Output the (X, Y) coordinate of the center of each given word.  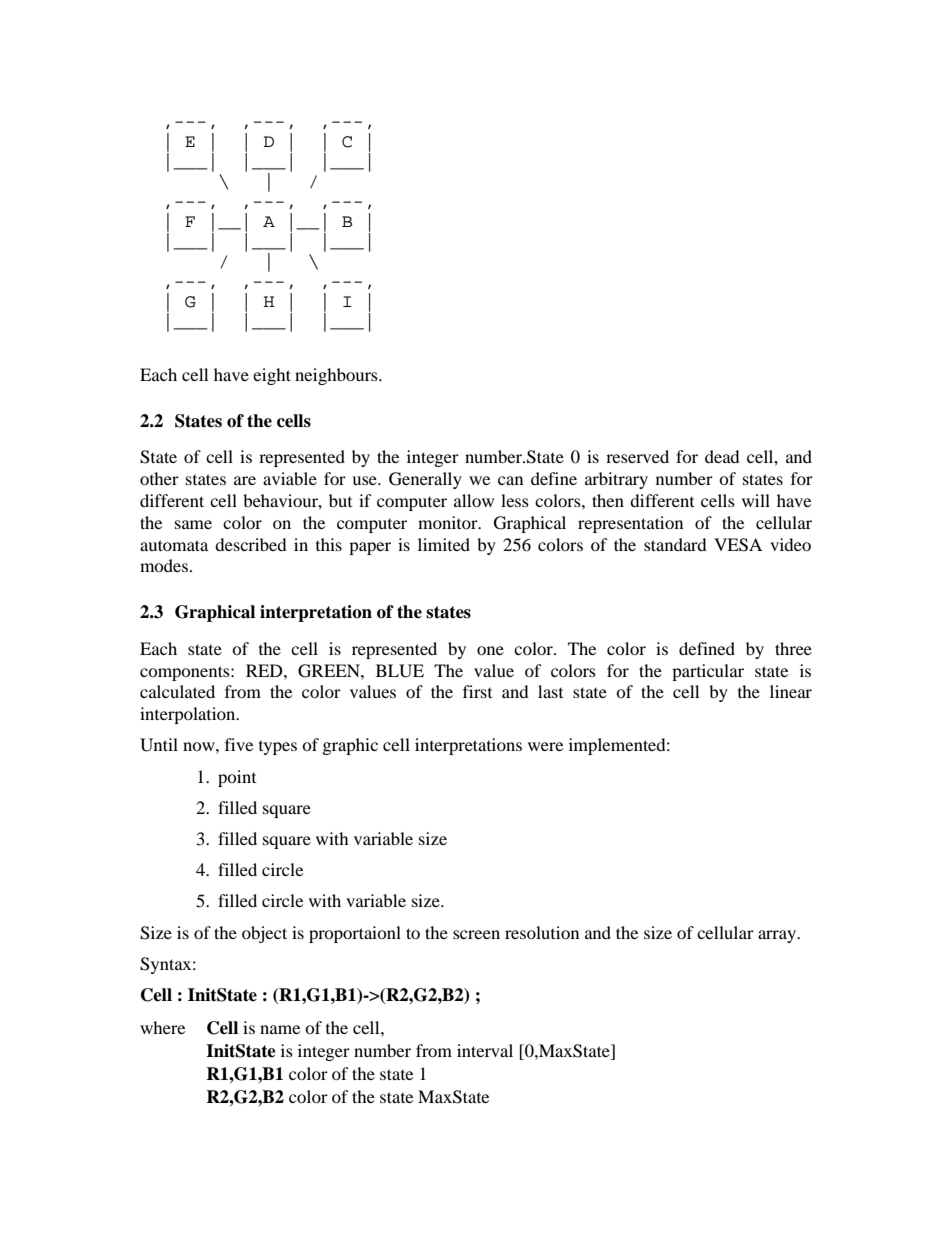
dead (722, 456)
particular (708, 672)
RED (265, 670)
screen (476, 934)
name (280, 1029)
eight (272, 376)
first (477, 691)
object (264, 934)
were (545, 746)
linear (791, 691)
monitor (449, 522)
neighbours (337, 376)
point (237, 778)
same (193, 524)
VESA (738, 545)
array (778, 936)
